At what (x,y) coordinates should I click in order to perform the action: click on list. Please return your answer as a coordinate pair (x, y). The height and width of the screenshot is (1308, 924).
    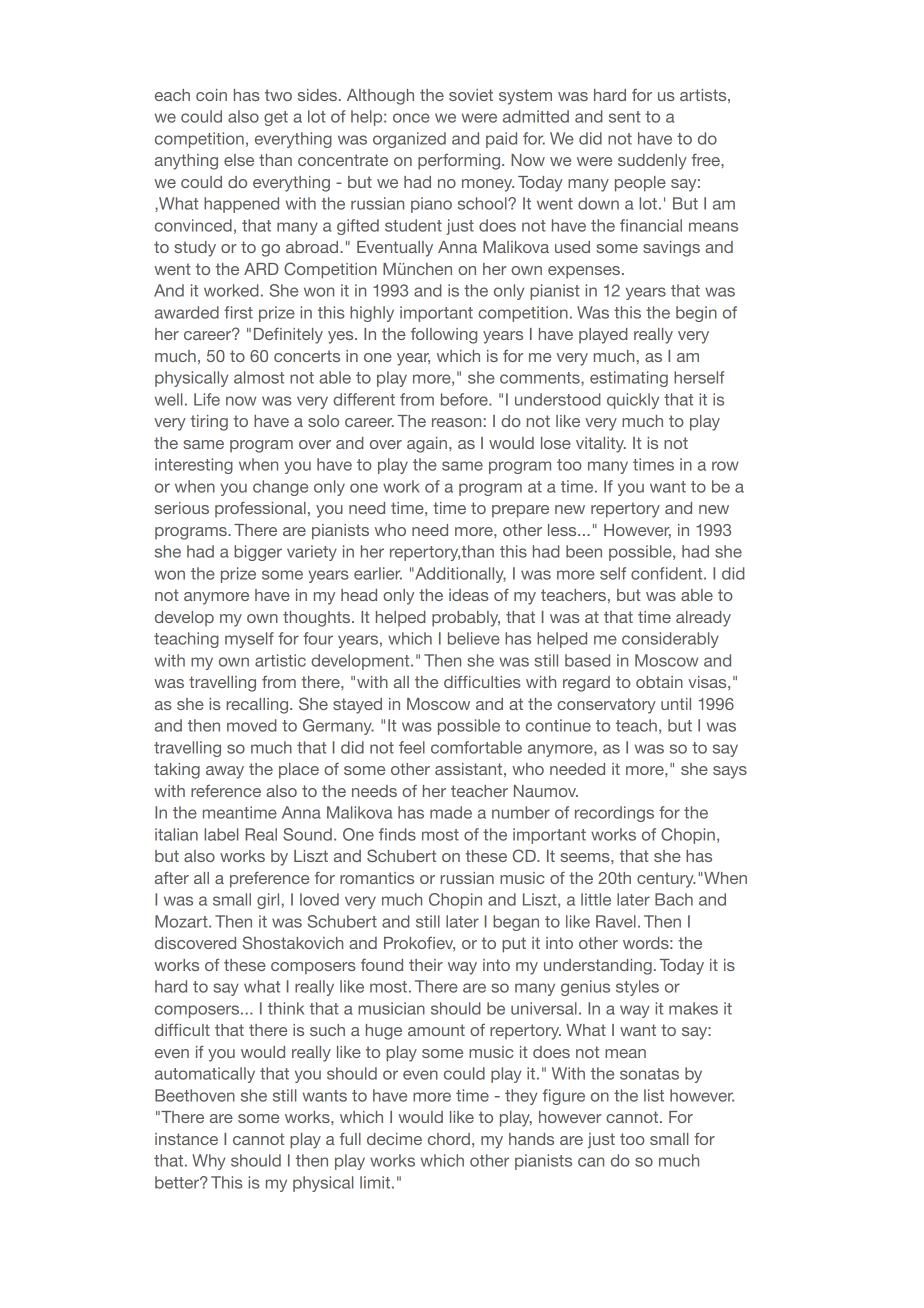
    Looking at the image, I should click on (654, 1095).
